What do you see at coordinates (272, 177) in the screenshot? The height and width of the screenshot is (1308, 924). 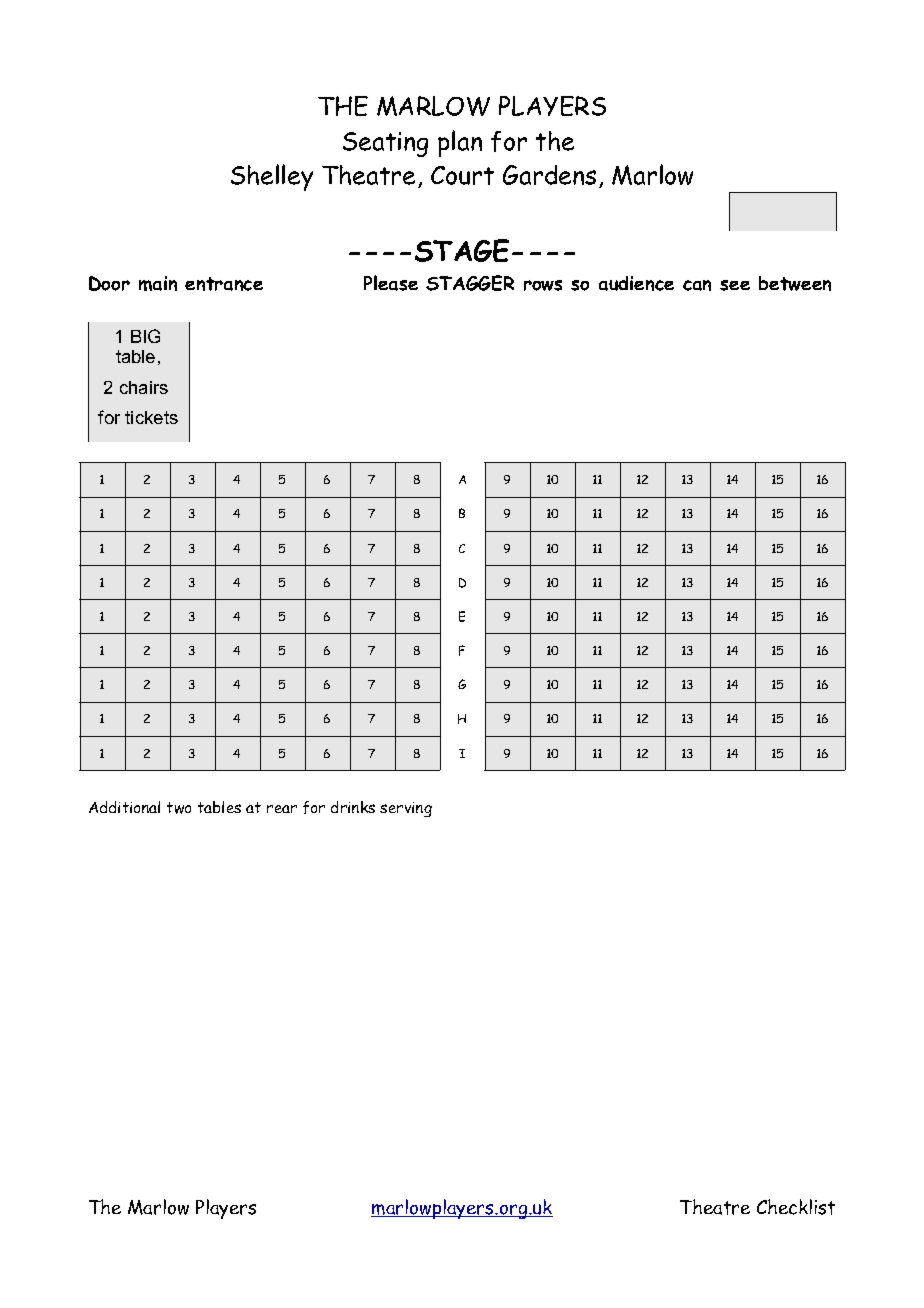 I see `Shelley` at bounding box center [272, 177].
